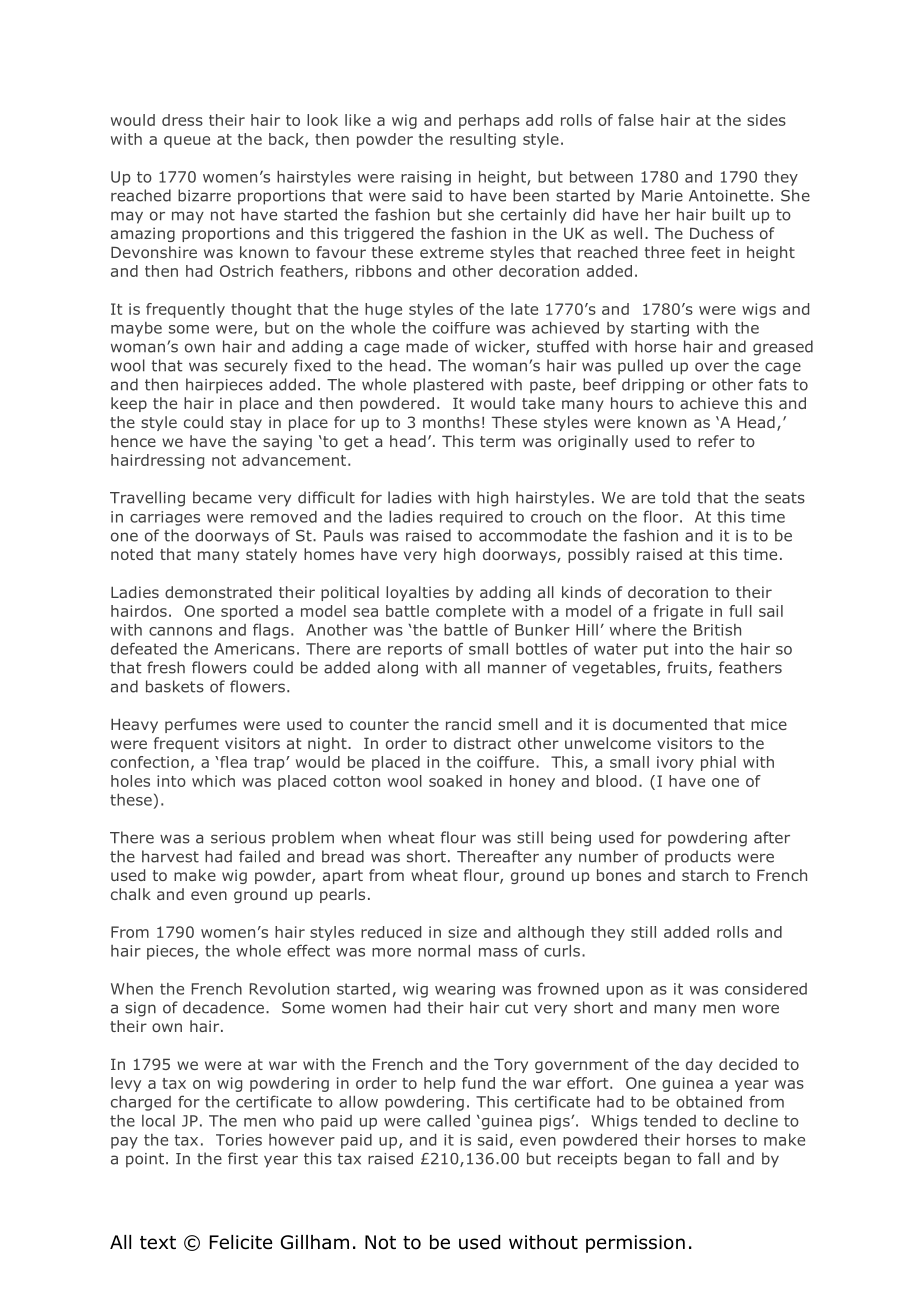 The height and width of the screenshot is (1308, 924). Describe the element at coordinates (468, 724) in the screenshot. I see `rancid` at that location.
